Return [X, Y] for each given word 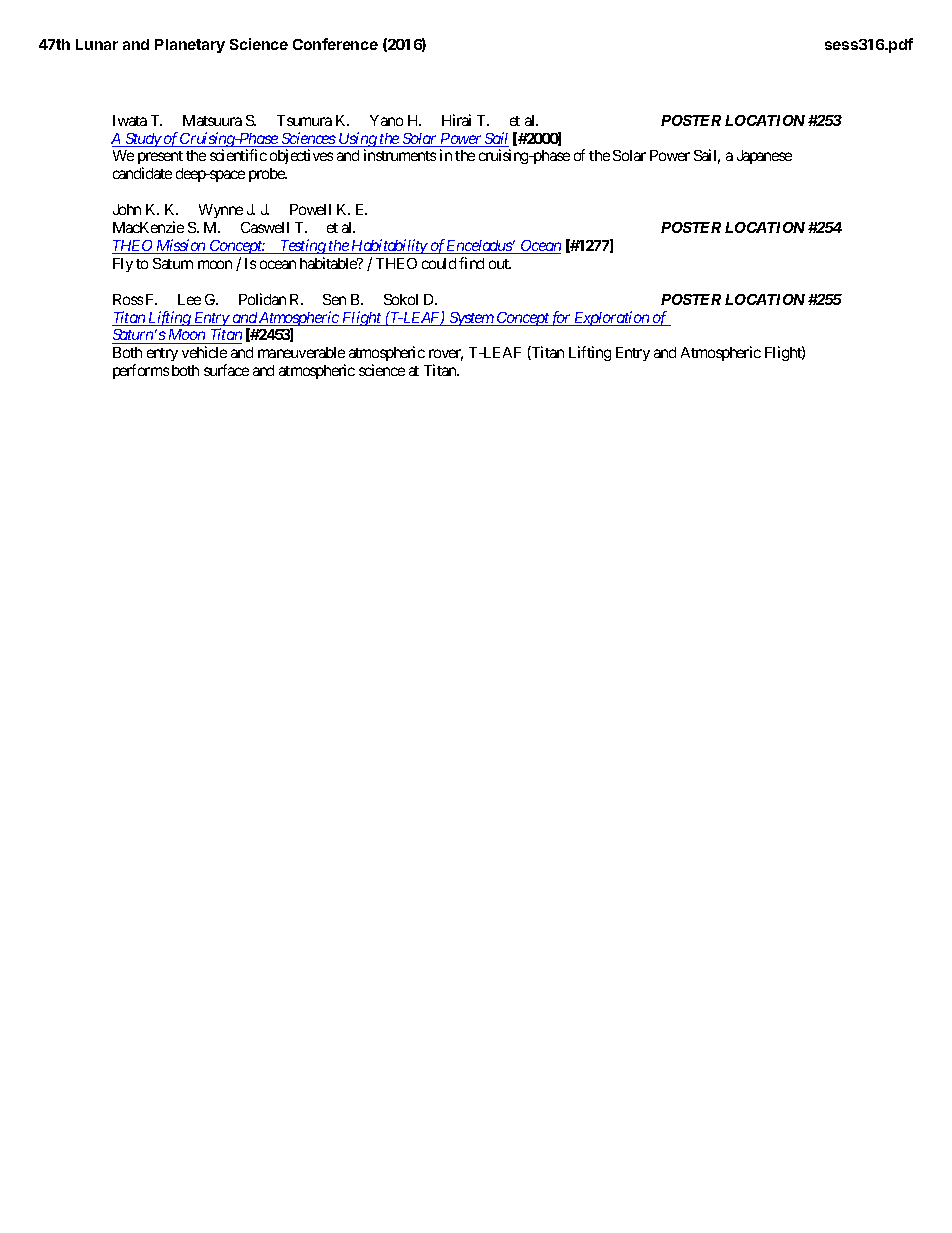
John [127, 209]
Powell [310, 209]
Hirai [456, 120]
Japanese [764, 157]
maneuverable [301, 352]
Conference [335, 44]
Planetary [190, 46]
